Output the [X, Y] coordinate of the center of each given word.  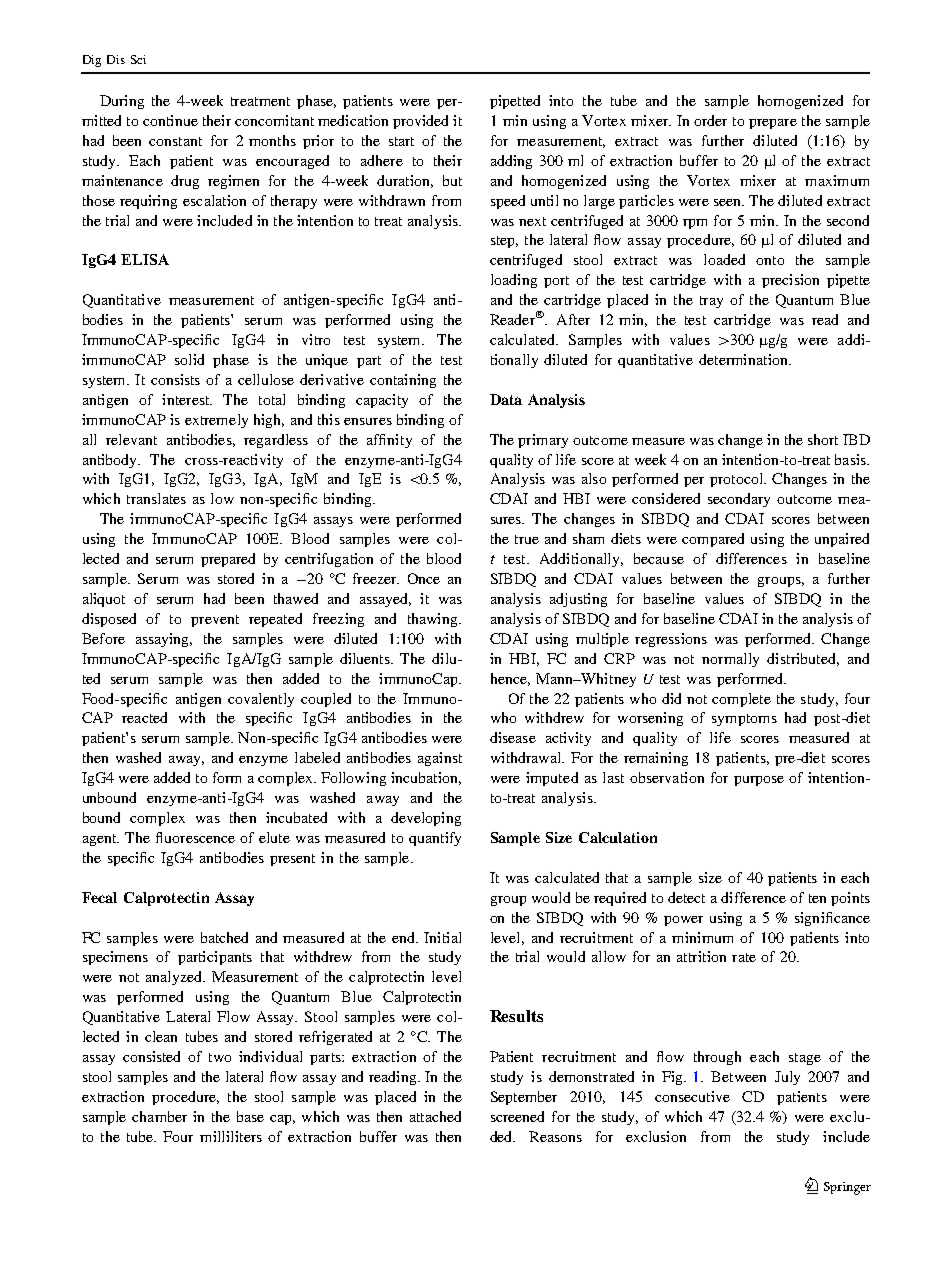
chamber [159, 1116]
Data [506, 399]
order [710, 120]
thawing [434, 620]
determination [744, 359]
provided [420, 122]
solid [189, 359]
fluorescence [195, 837]
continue [170, 120]
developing [426, 819]
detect [686, 897]
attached [435, 1116]
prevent [215, 621]
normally [730, 660]
